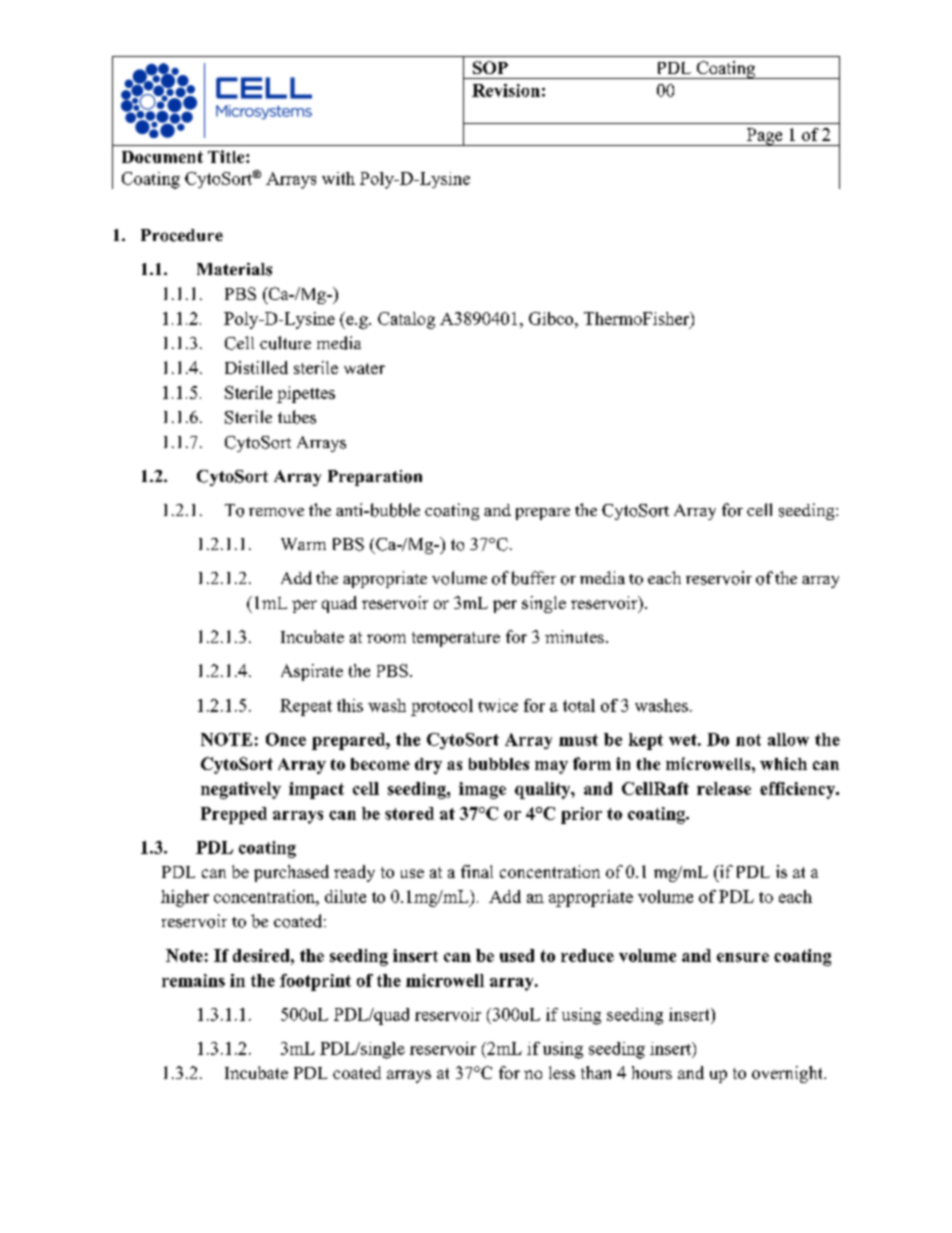 This document has width=952, height=1233. I want to click on Aspirate, so click(312, 672).
